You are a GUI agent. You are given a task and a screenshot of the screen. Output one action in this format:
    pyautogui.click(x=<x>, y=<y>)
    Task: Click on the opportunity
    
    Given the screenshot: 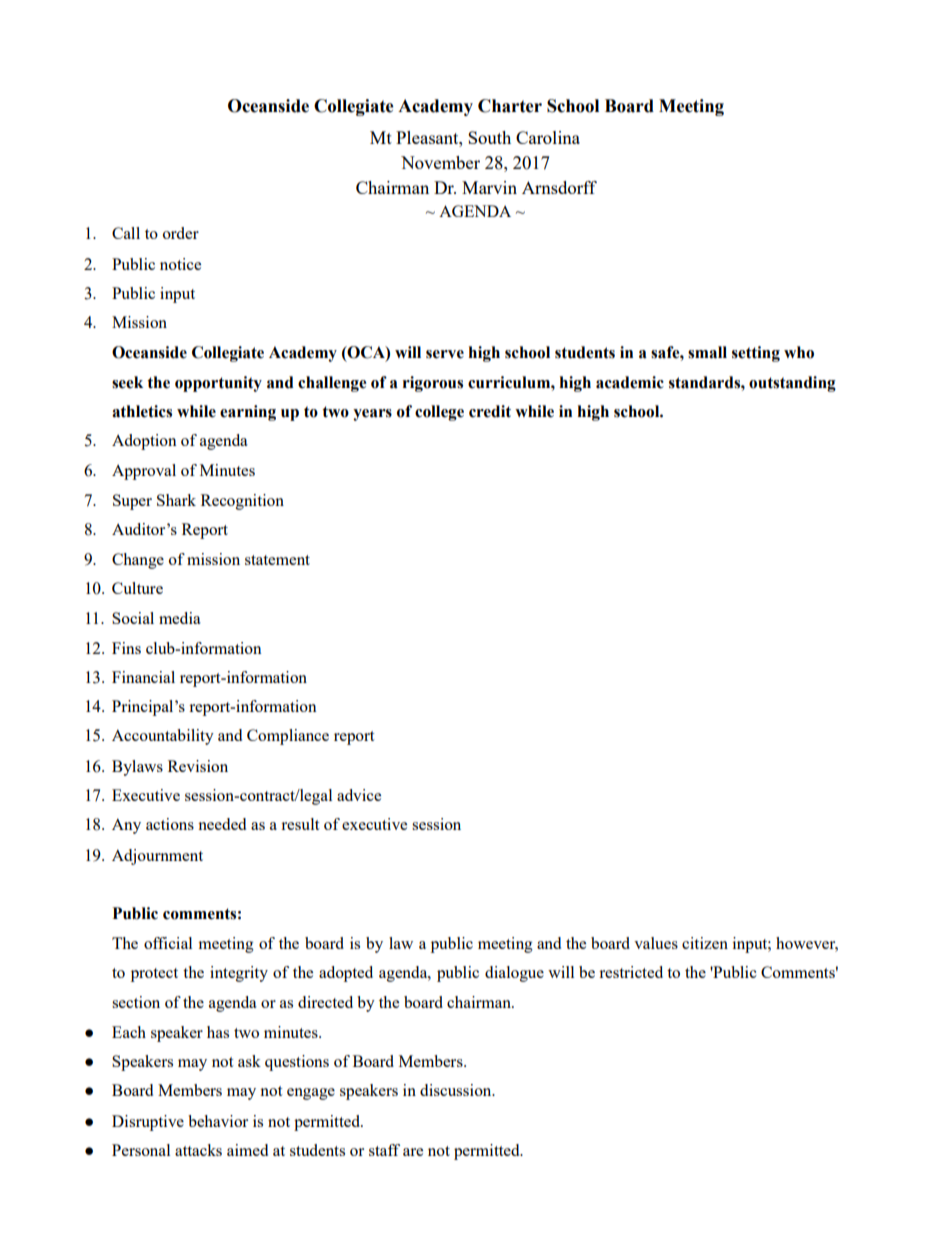 What is the action you would take?
    pyautogui.click(x=218, y=384)
